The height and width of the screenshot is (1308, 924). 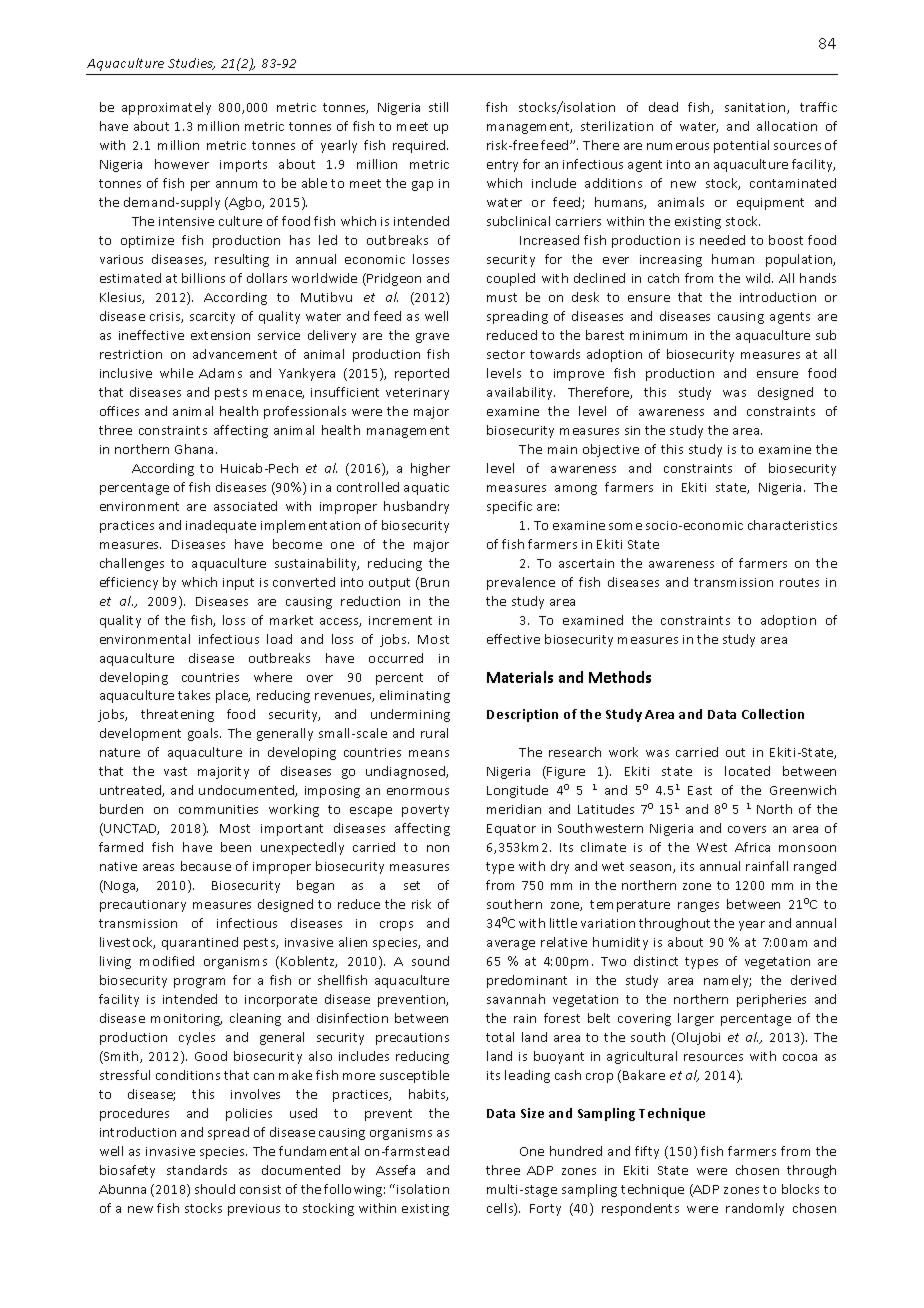 I want to click on Forty, so click(x=545, y=1210).
